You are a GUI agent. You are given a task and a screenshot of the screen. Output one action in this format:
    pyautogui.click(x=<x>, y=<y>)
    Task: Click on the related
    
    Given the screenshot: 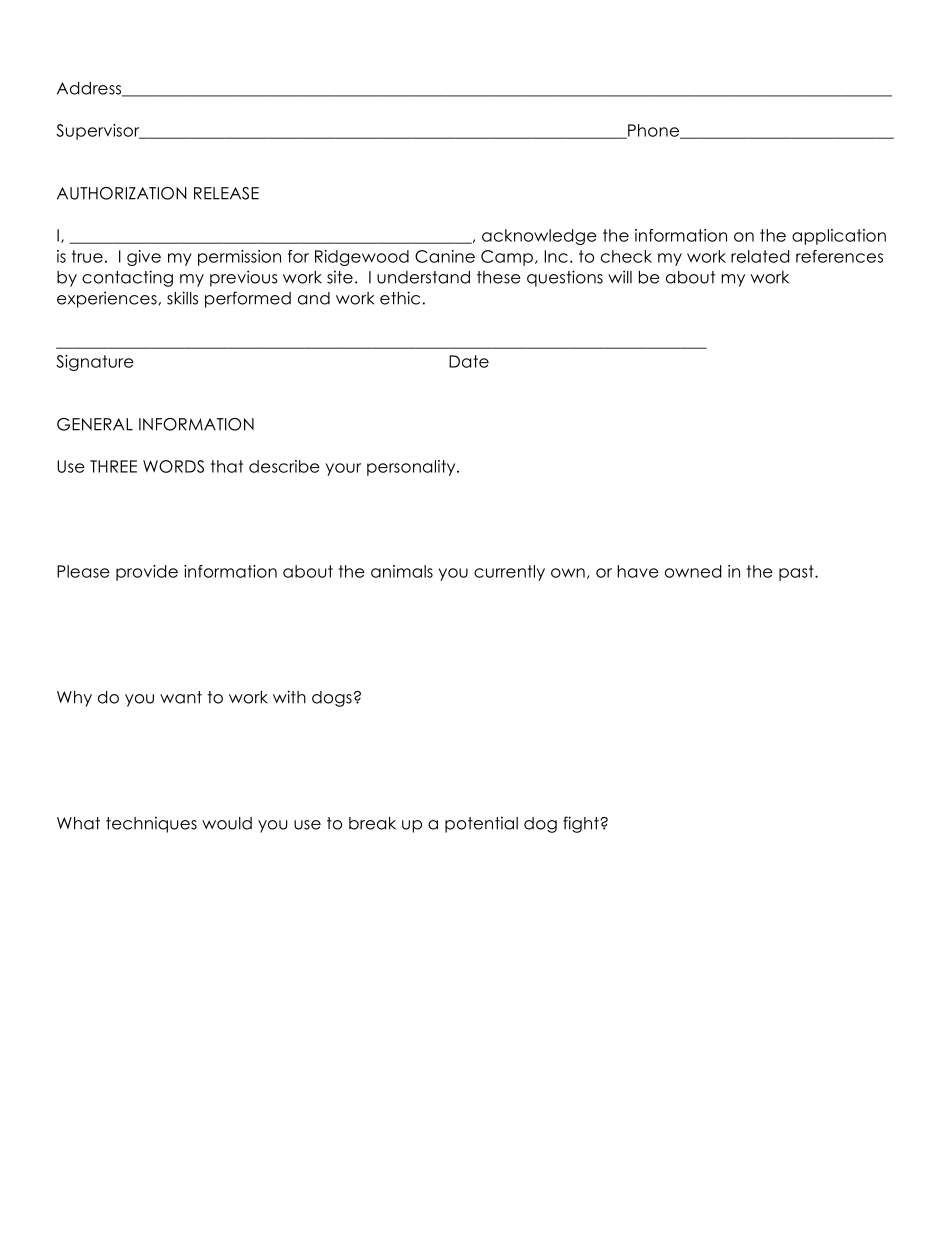 What is the action you would take?
    pyautogui.click(x=760, y=256)
